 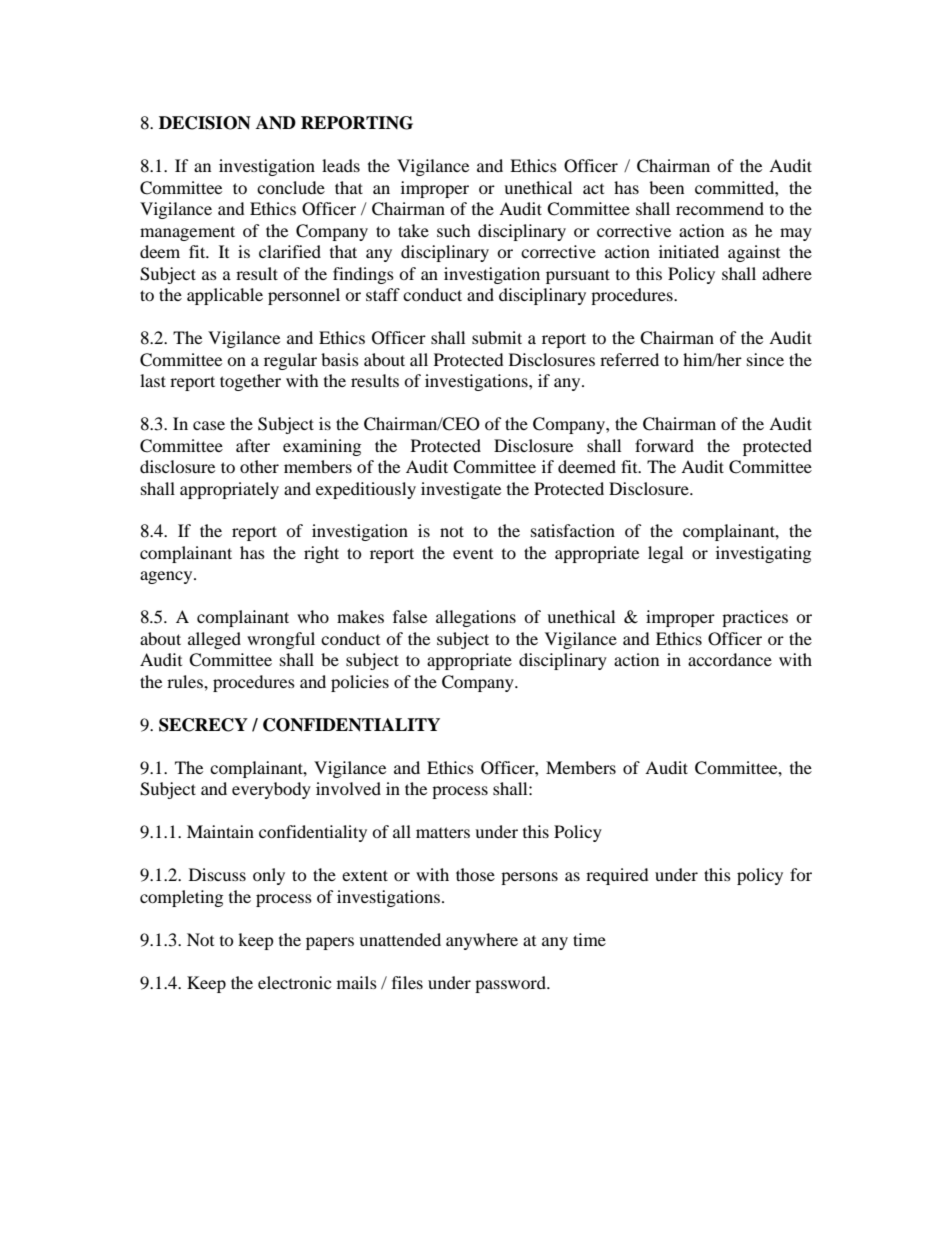 I want to click on since, so click(x=765, y=359).
